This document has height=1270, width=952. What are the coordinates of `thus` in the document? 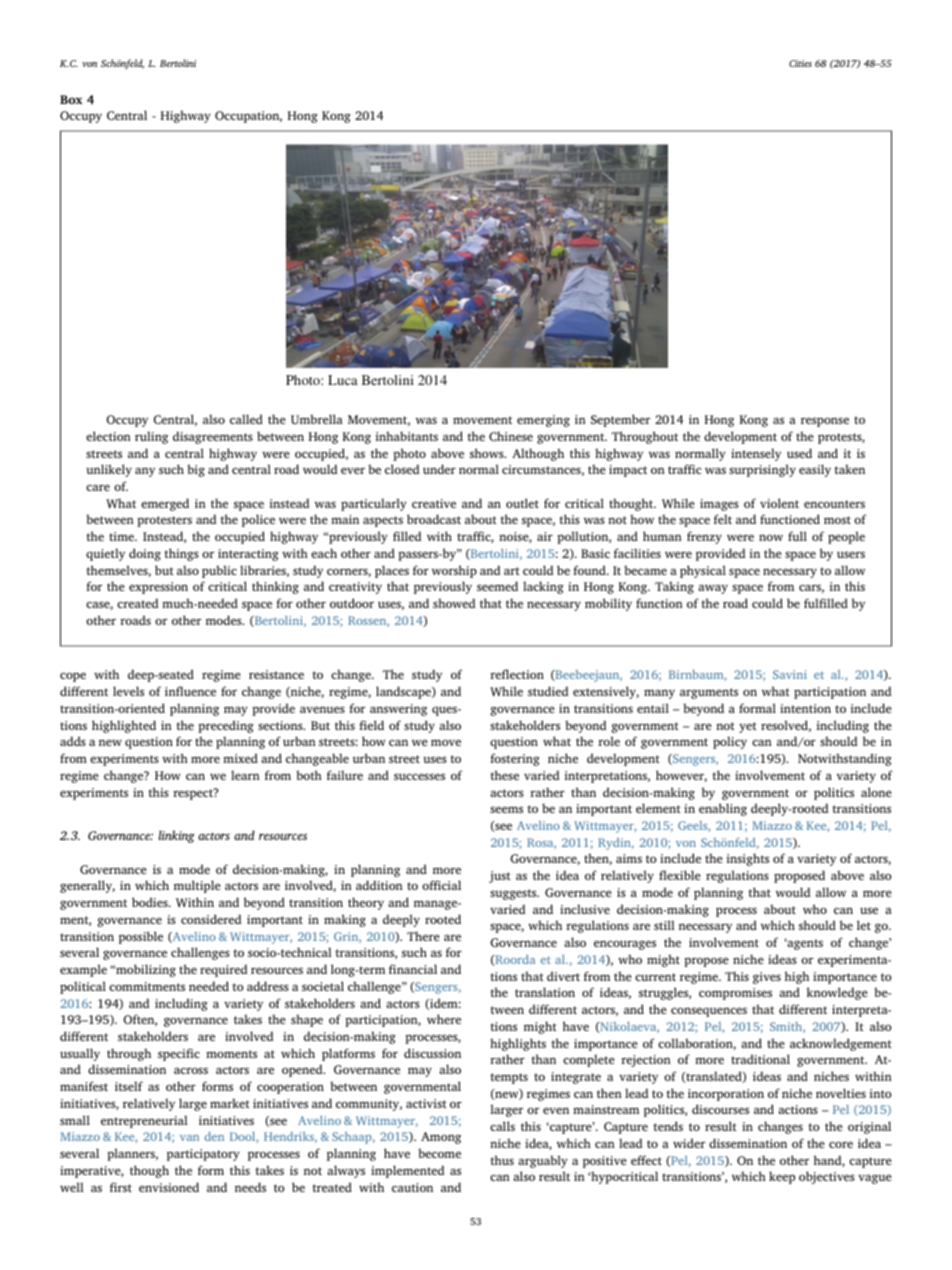 It's located at (502, 1160).
